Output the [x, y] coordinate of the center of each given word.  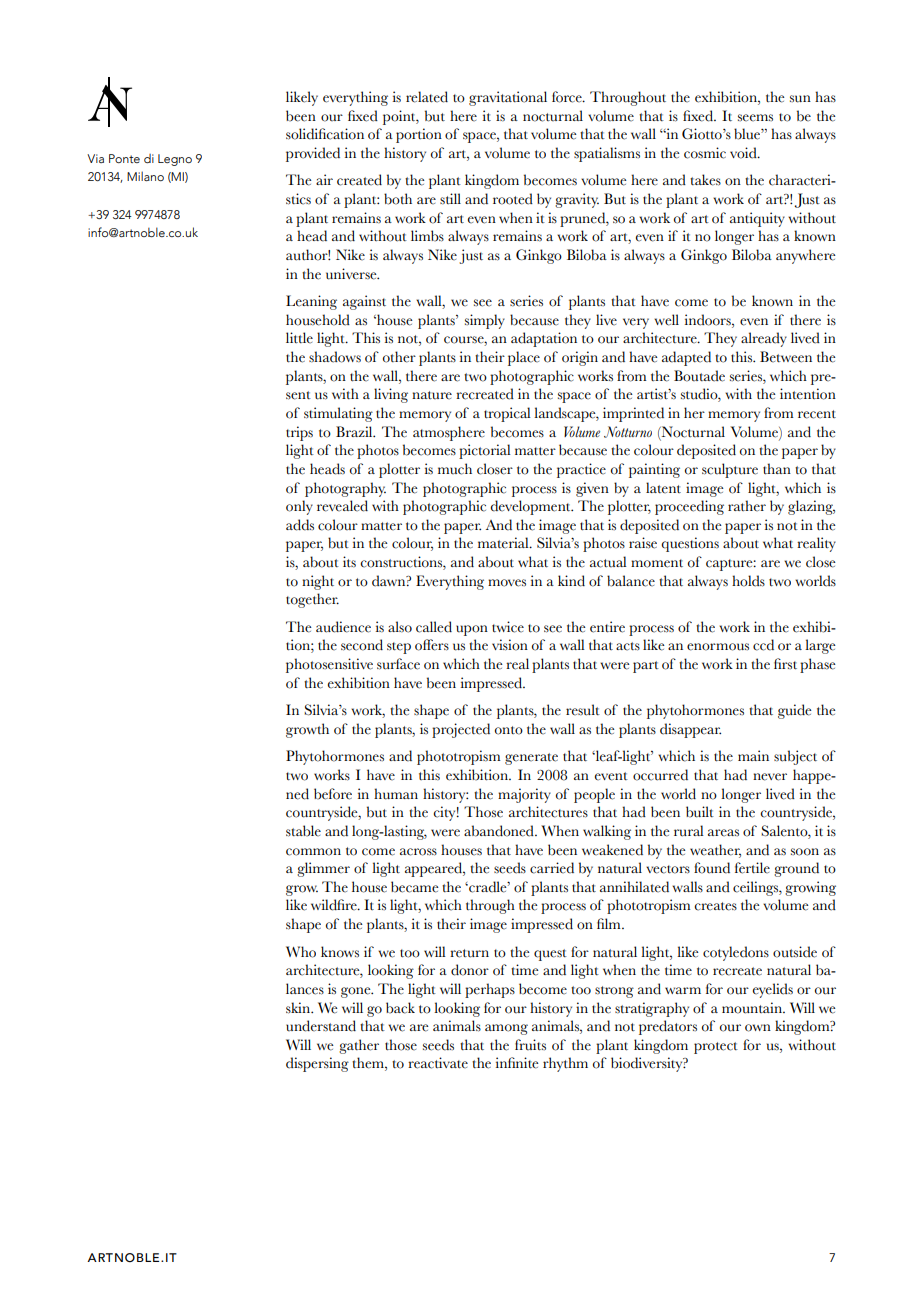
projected [461, 730]
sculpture [730, 470]
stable [303, 831]
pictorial [485, 451]
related [427, 97]
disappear [690, 730]
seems [755, 118]
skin [299, 1008]
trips [299, 433]
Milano [145, 176]
